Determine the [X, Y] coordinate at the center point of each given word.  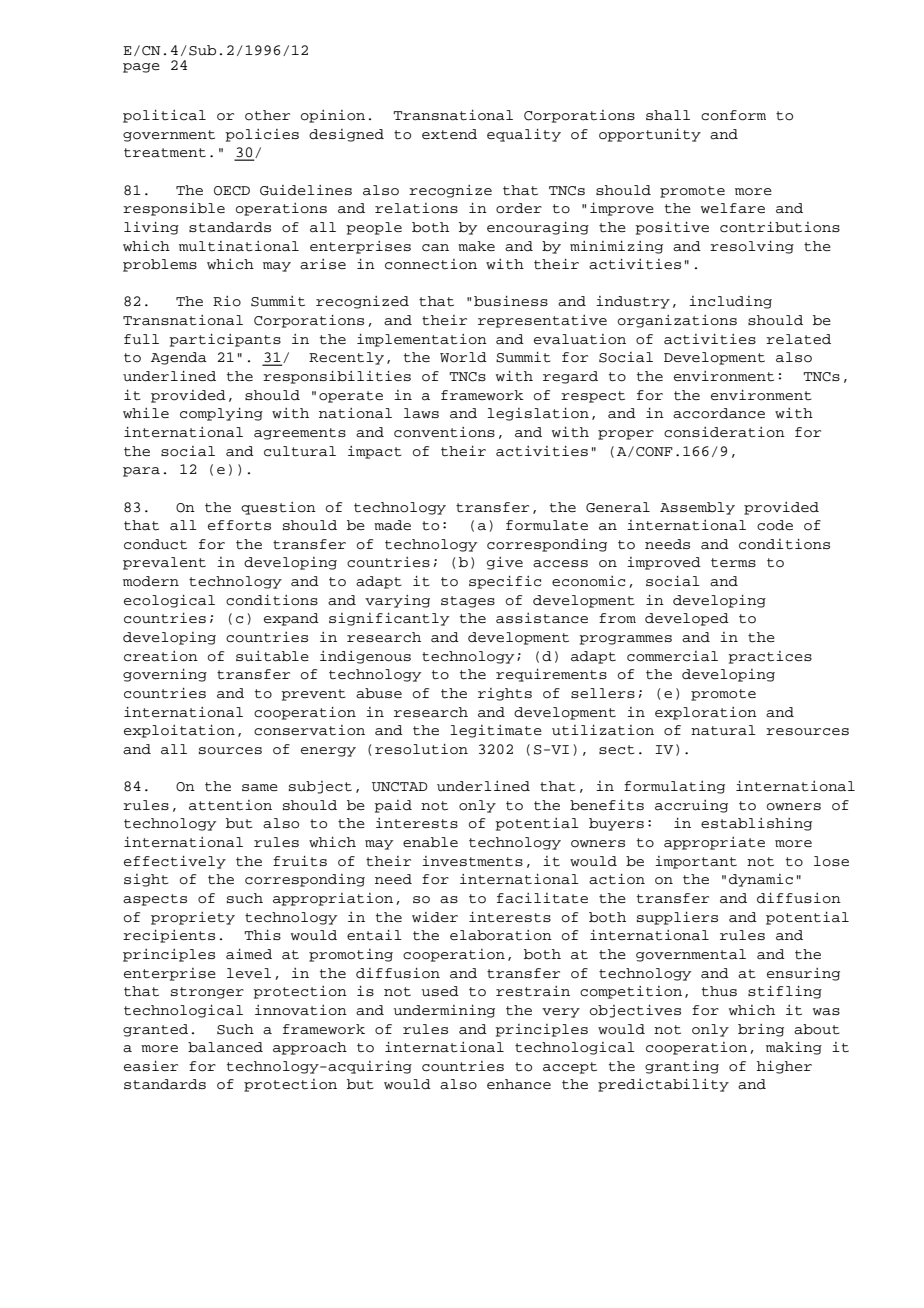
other [267, 115]
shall [668, 115]
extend [449, 134]
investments [472, 861]
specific [505, 582]
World [463, 357]
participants [225, 340]
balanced [225, 1047]
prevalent [164, 563]
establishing [756, 824]
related [798, 339]
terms [733, 563]
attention [230, 805]
